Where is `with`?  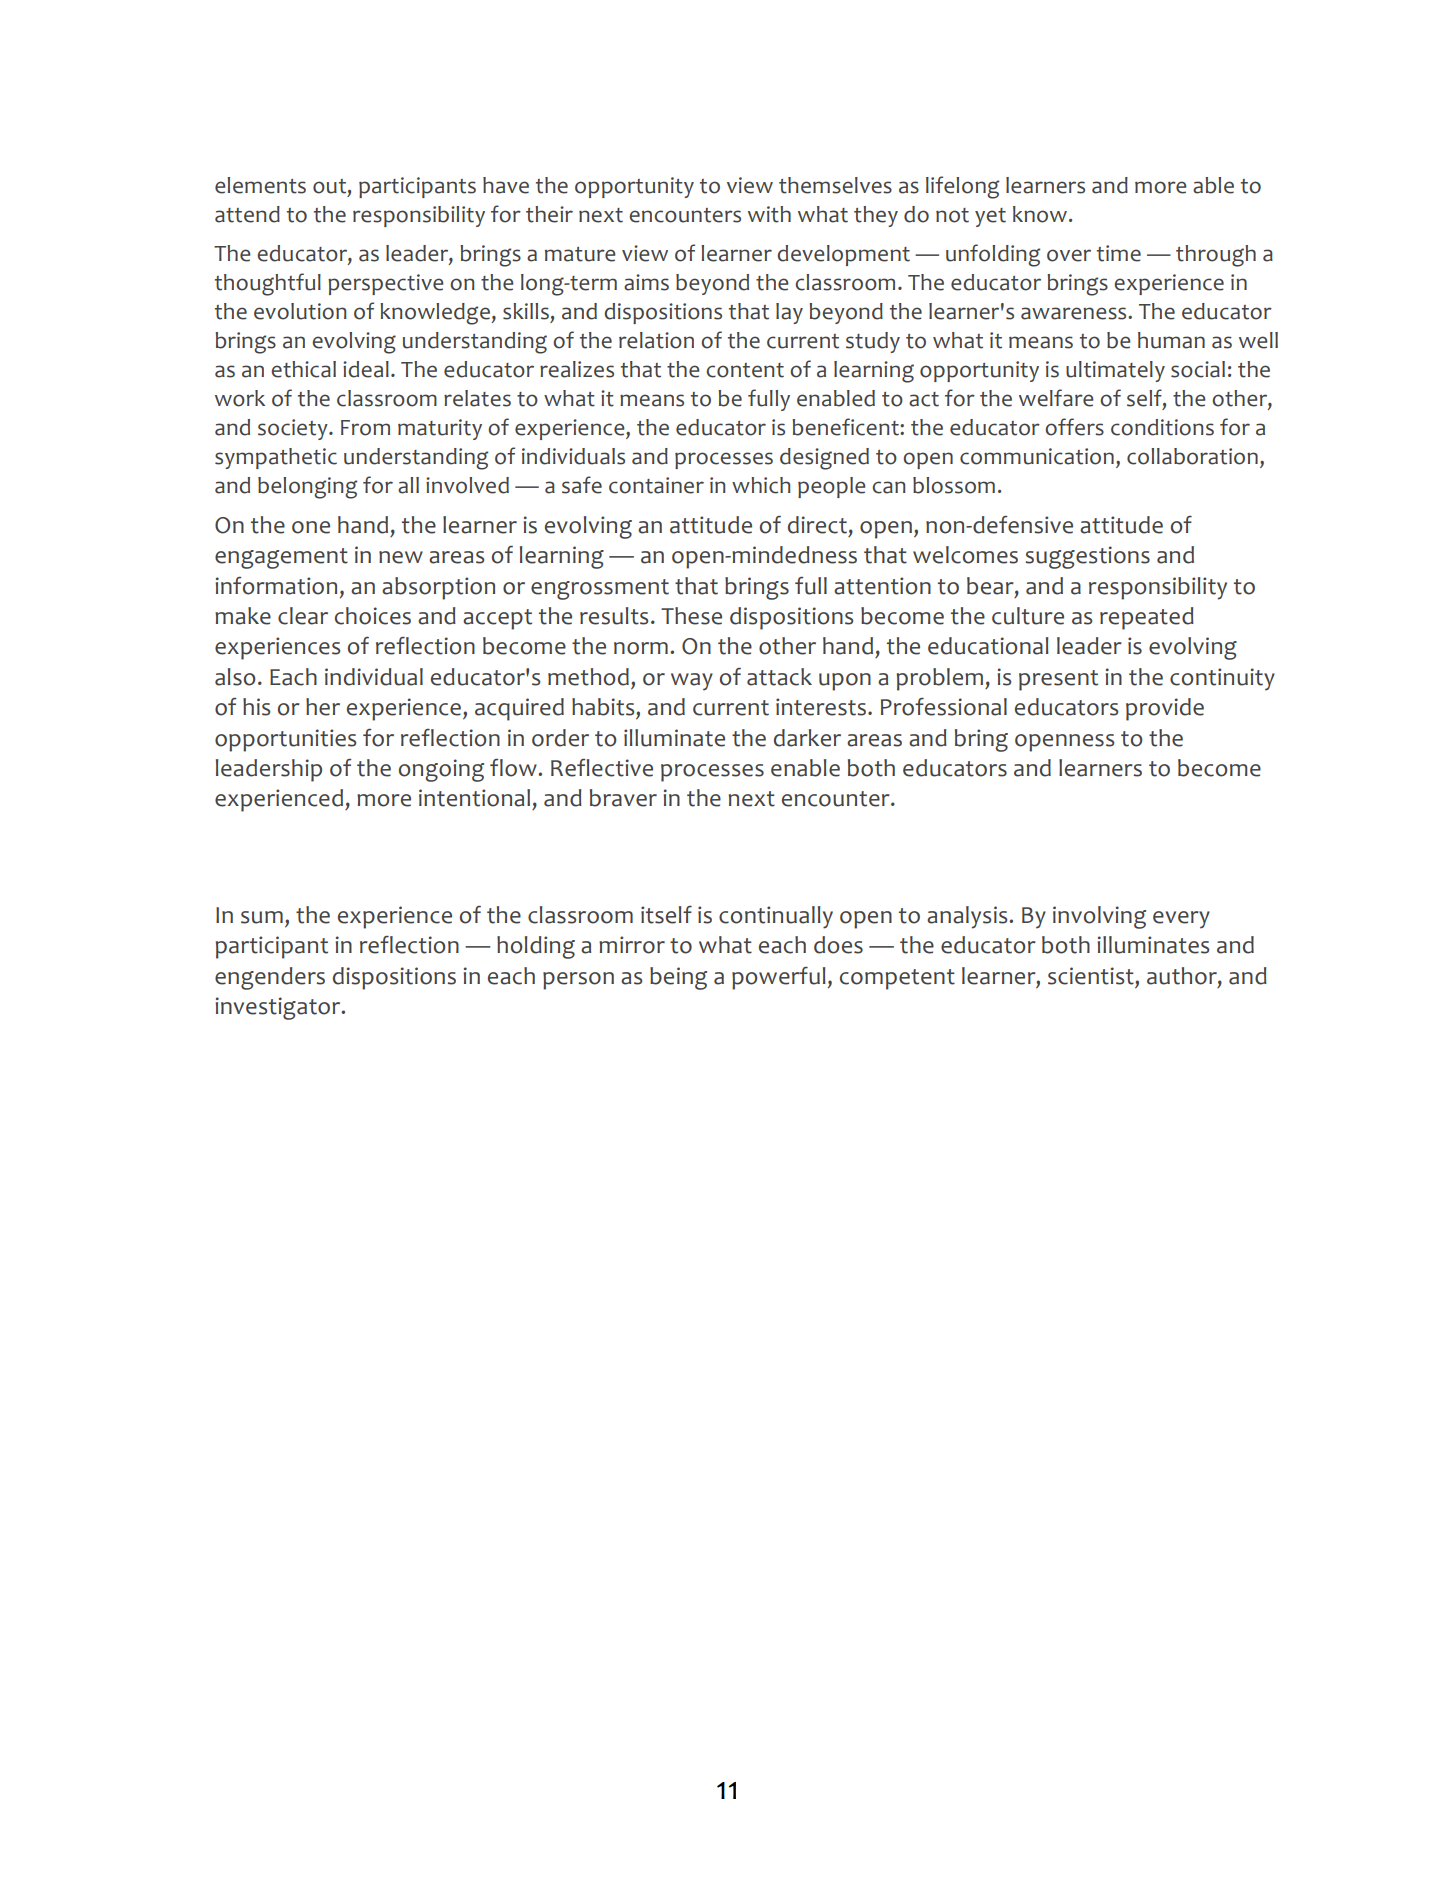 with is located at coordinates (769, 214).
